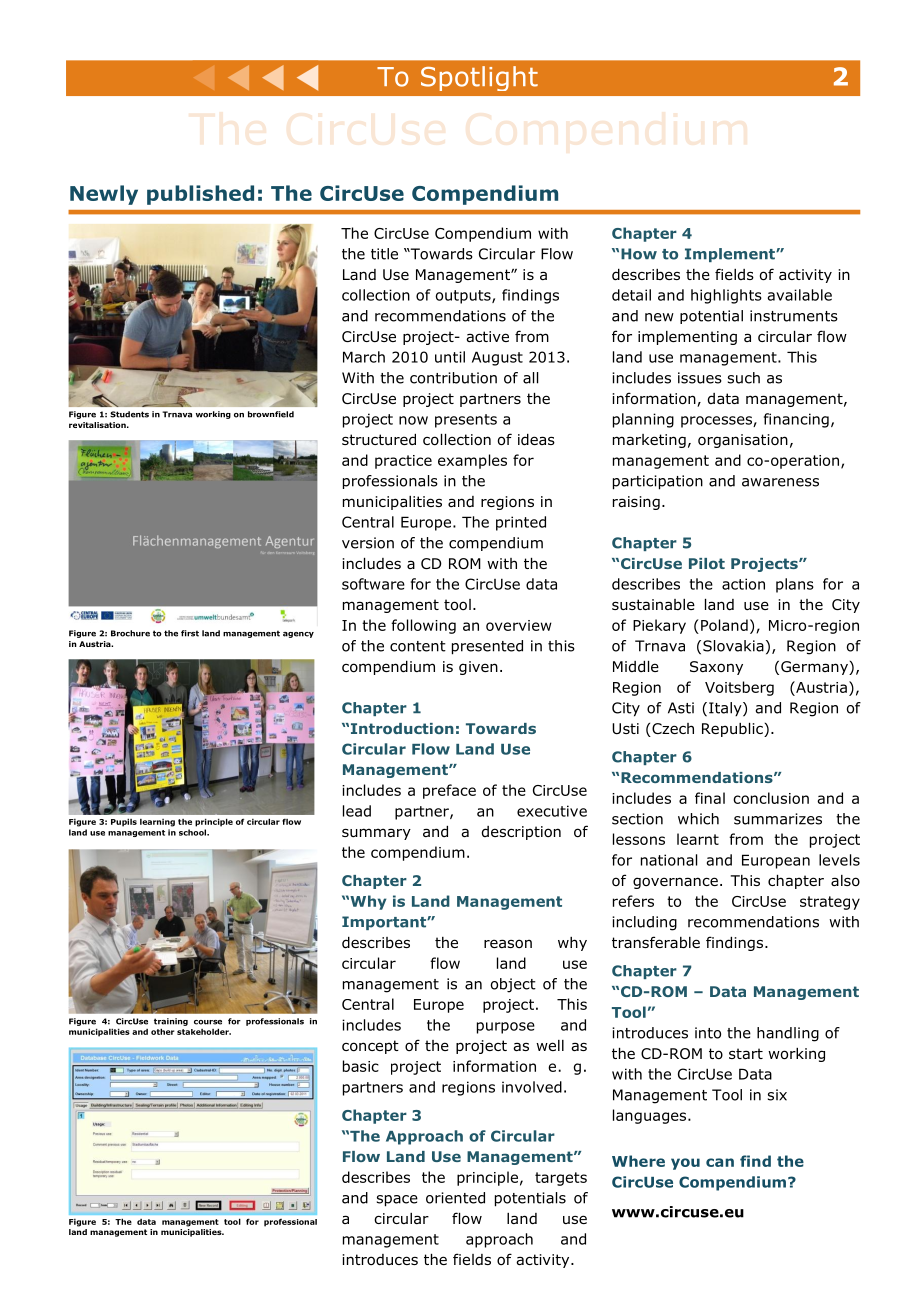 Image resolution: width=924 pixels, height=1308 pixels. What do you see at coordinates (479, 78) in the document?
I see `Spotlight` at bounding box center [479, 78].
